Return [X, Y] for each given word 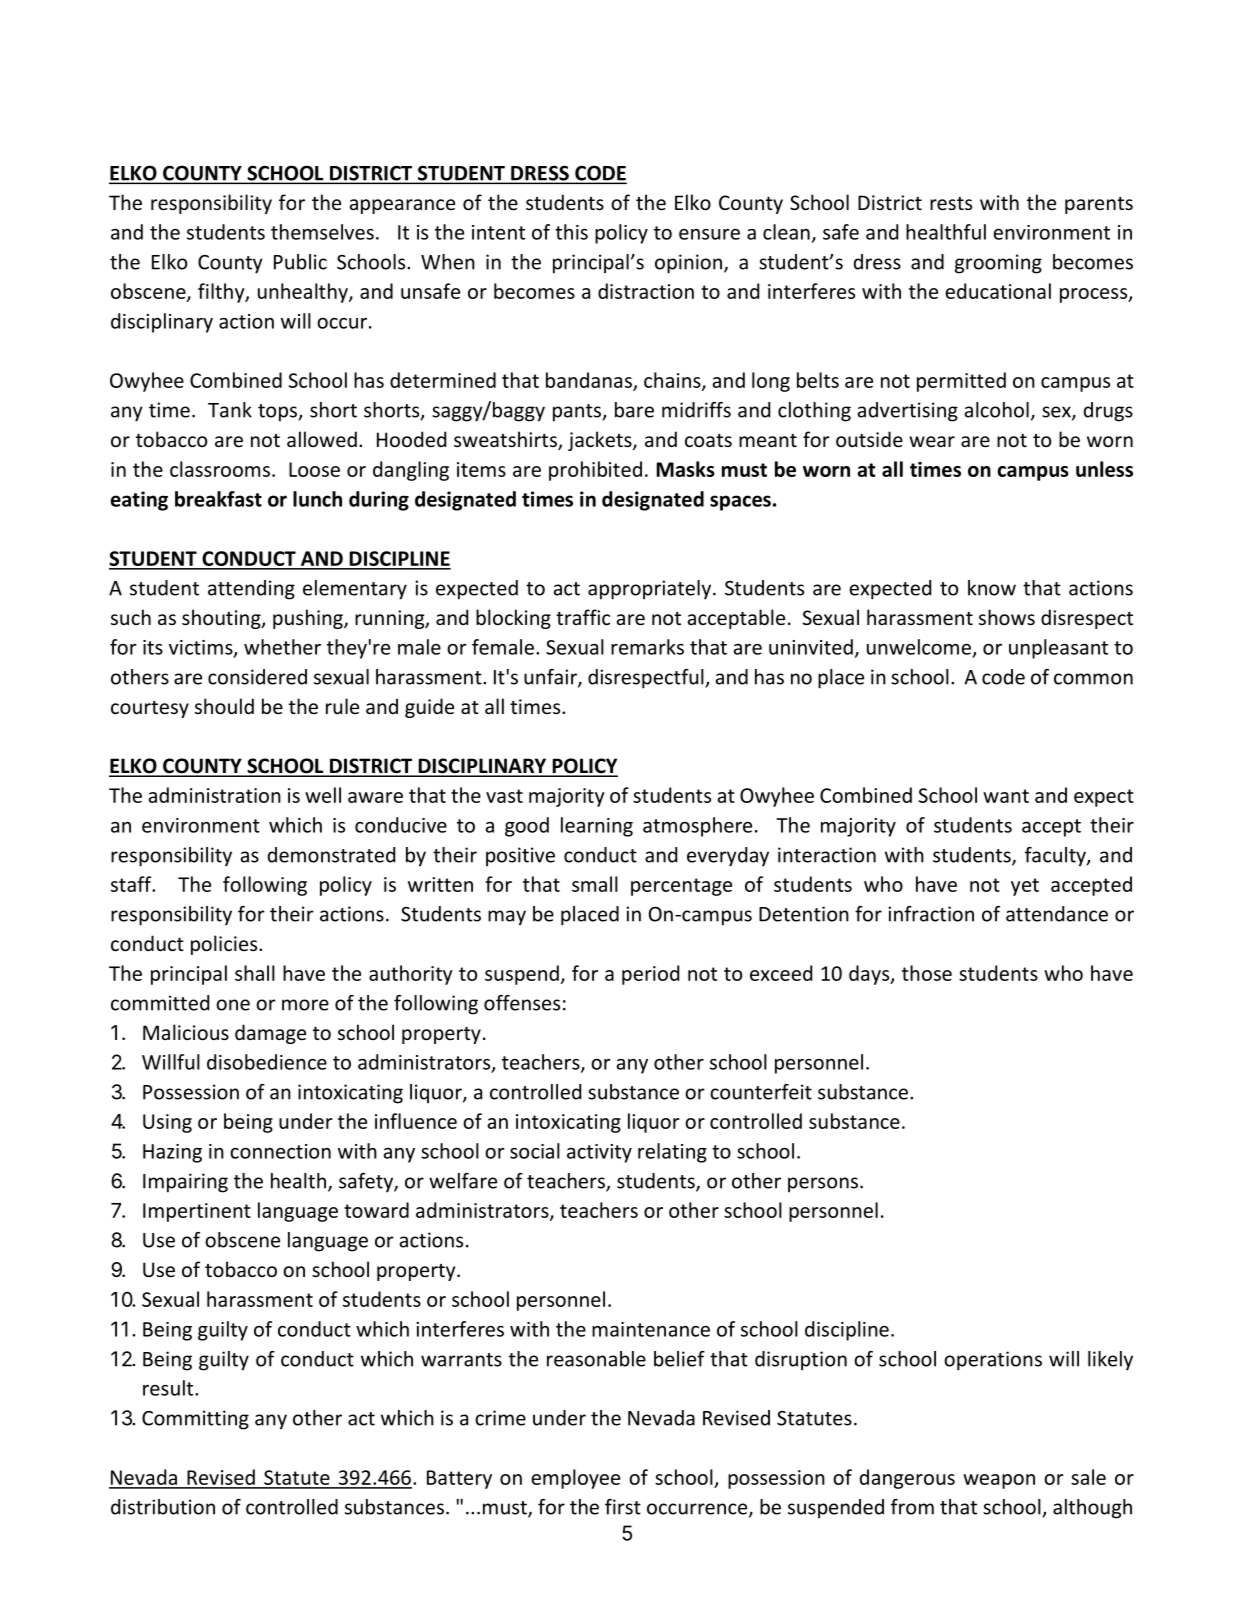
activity [599, 1153]
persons [823, 1185]
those [927, 973]
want [1006, 796]
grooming [998, 264]
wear [932, 441]
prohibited [595, 471]
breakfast [218, 499]
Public [300, 262]
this [571, 232]
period [650, 975]
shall [255, 973]
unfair [551, 678]
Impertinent [197, 1212]
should [224, 706]
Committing [195, 1420]
